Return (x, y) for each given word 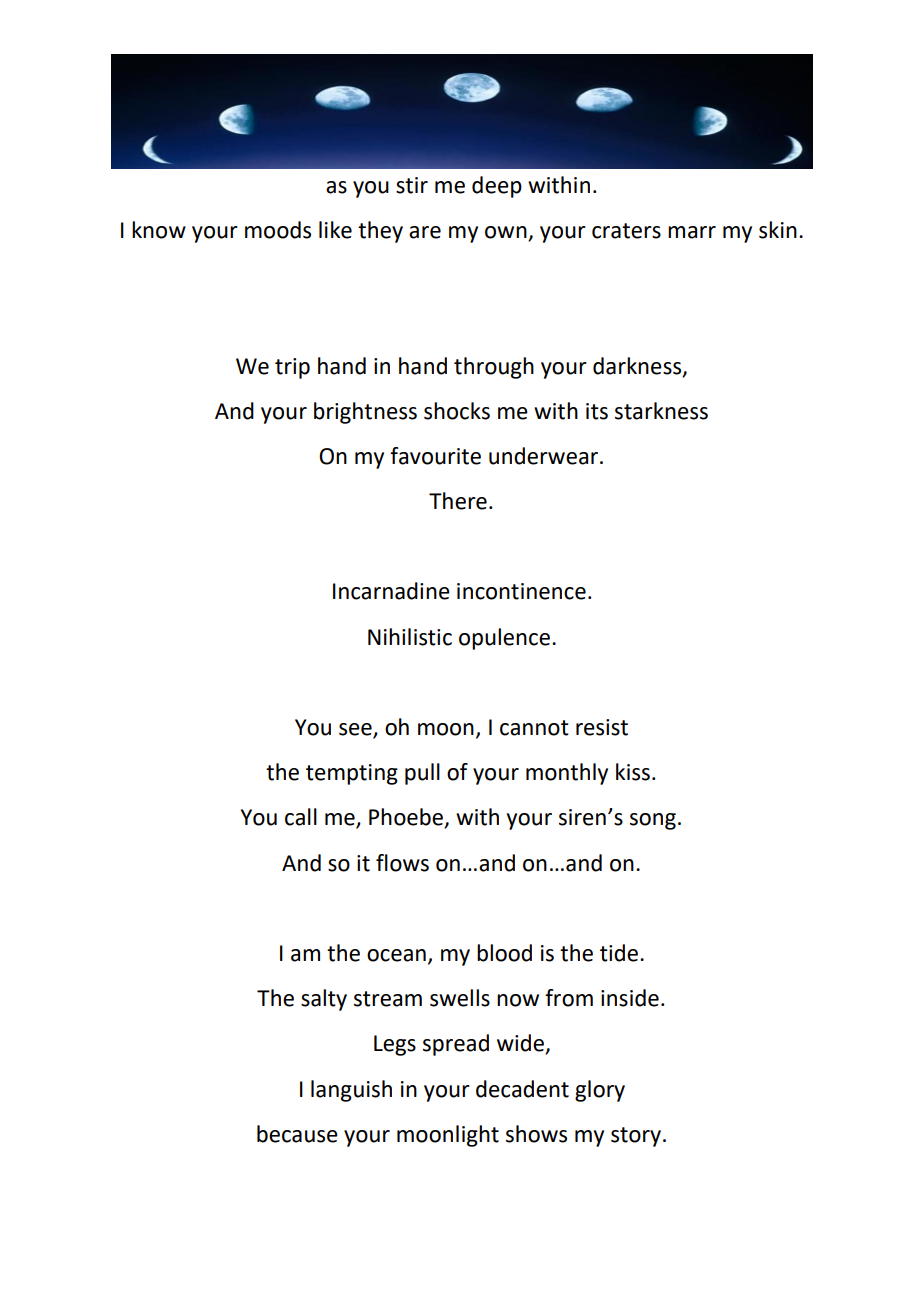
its (597, 411)
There (458, 501)
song (653, 821)
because (297, 1134)
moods (278, 230)
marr (692, 232)
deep (497, 187)
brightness (365, 413)
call (301, 817)
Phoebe (407, 818)
